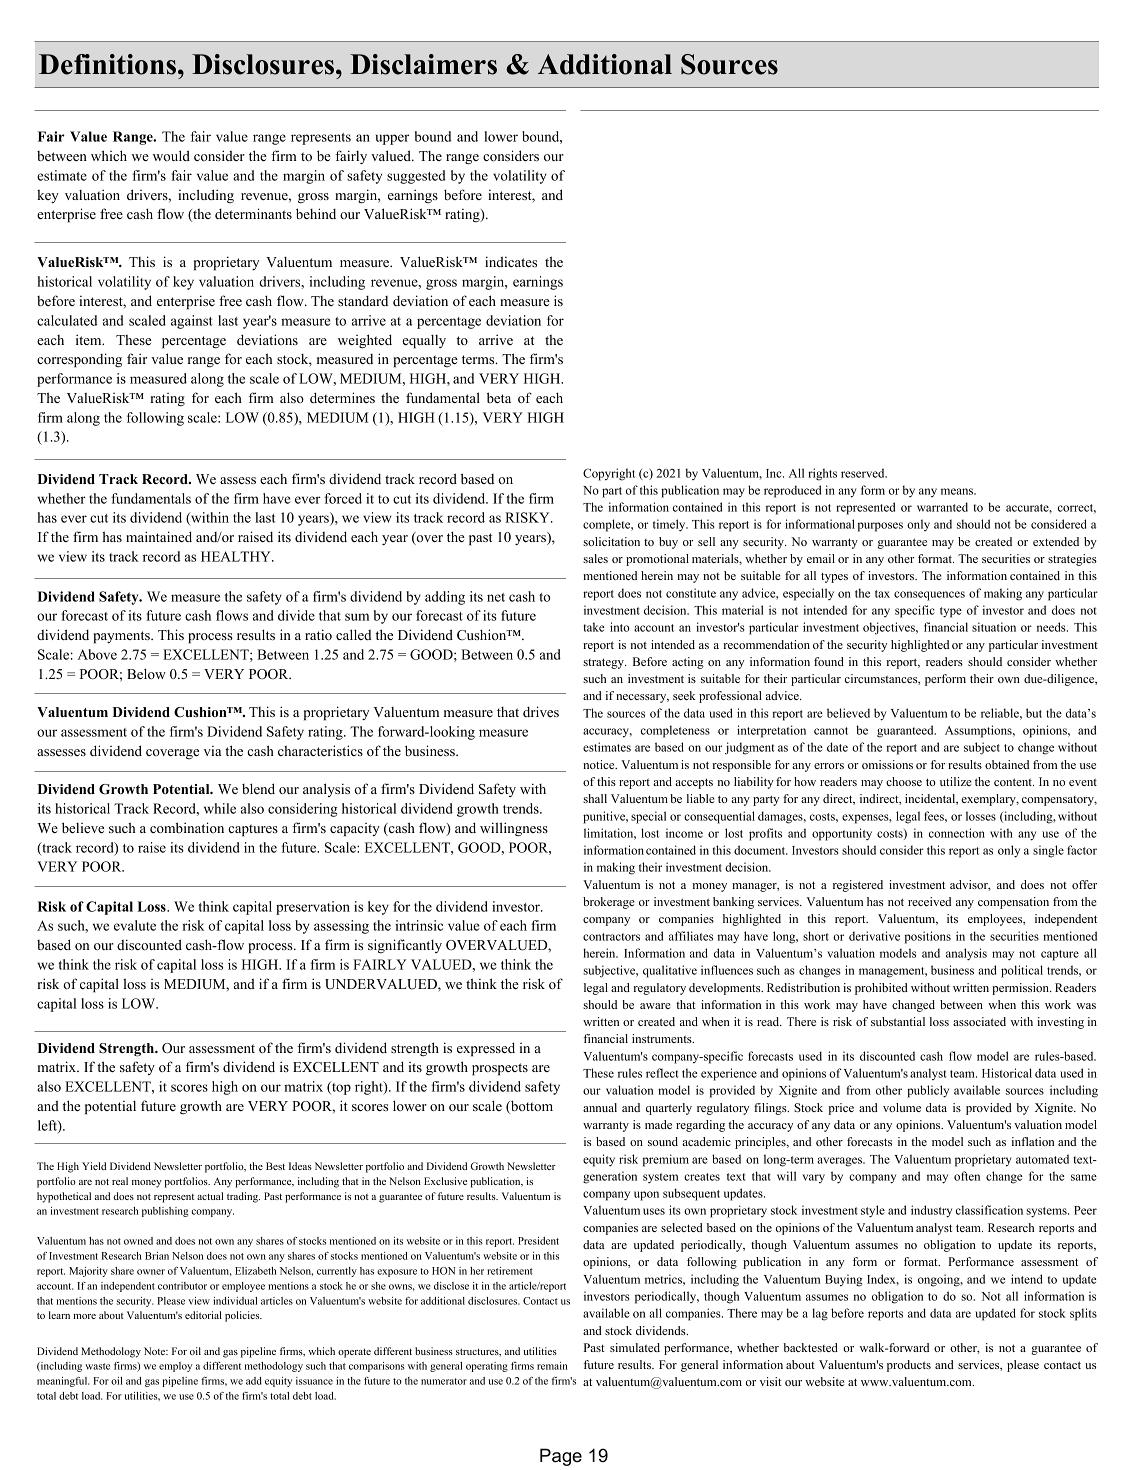  What do you see at coordinates (94, 1166) in the screenshot?
I see `Yield` at bounding box center [94, 1166].
